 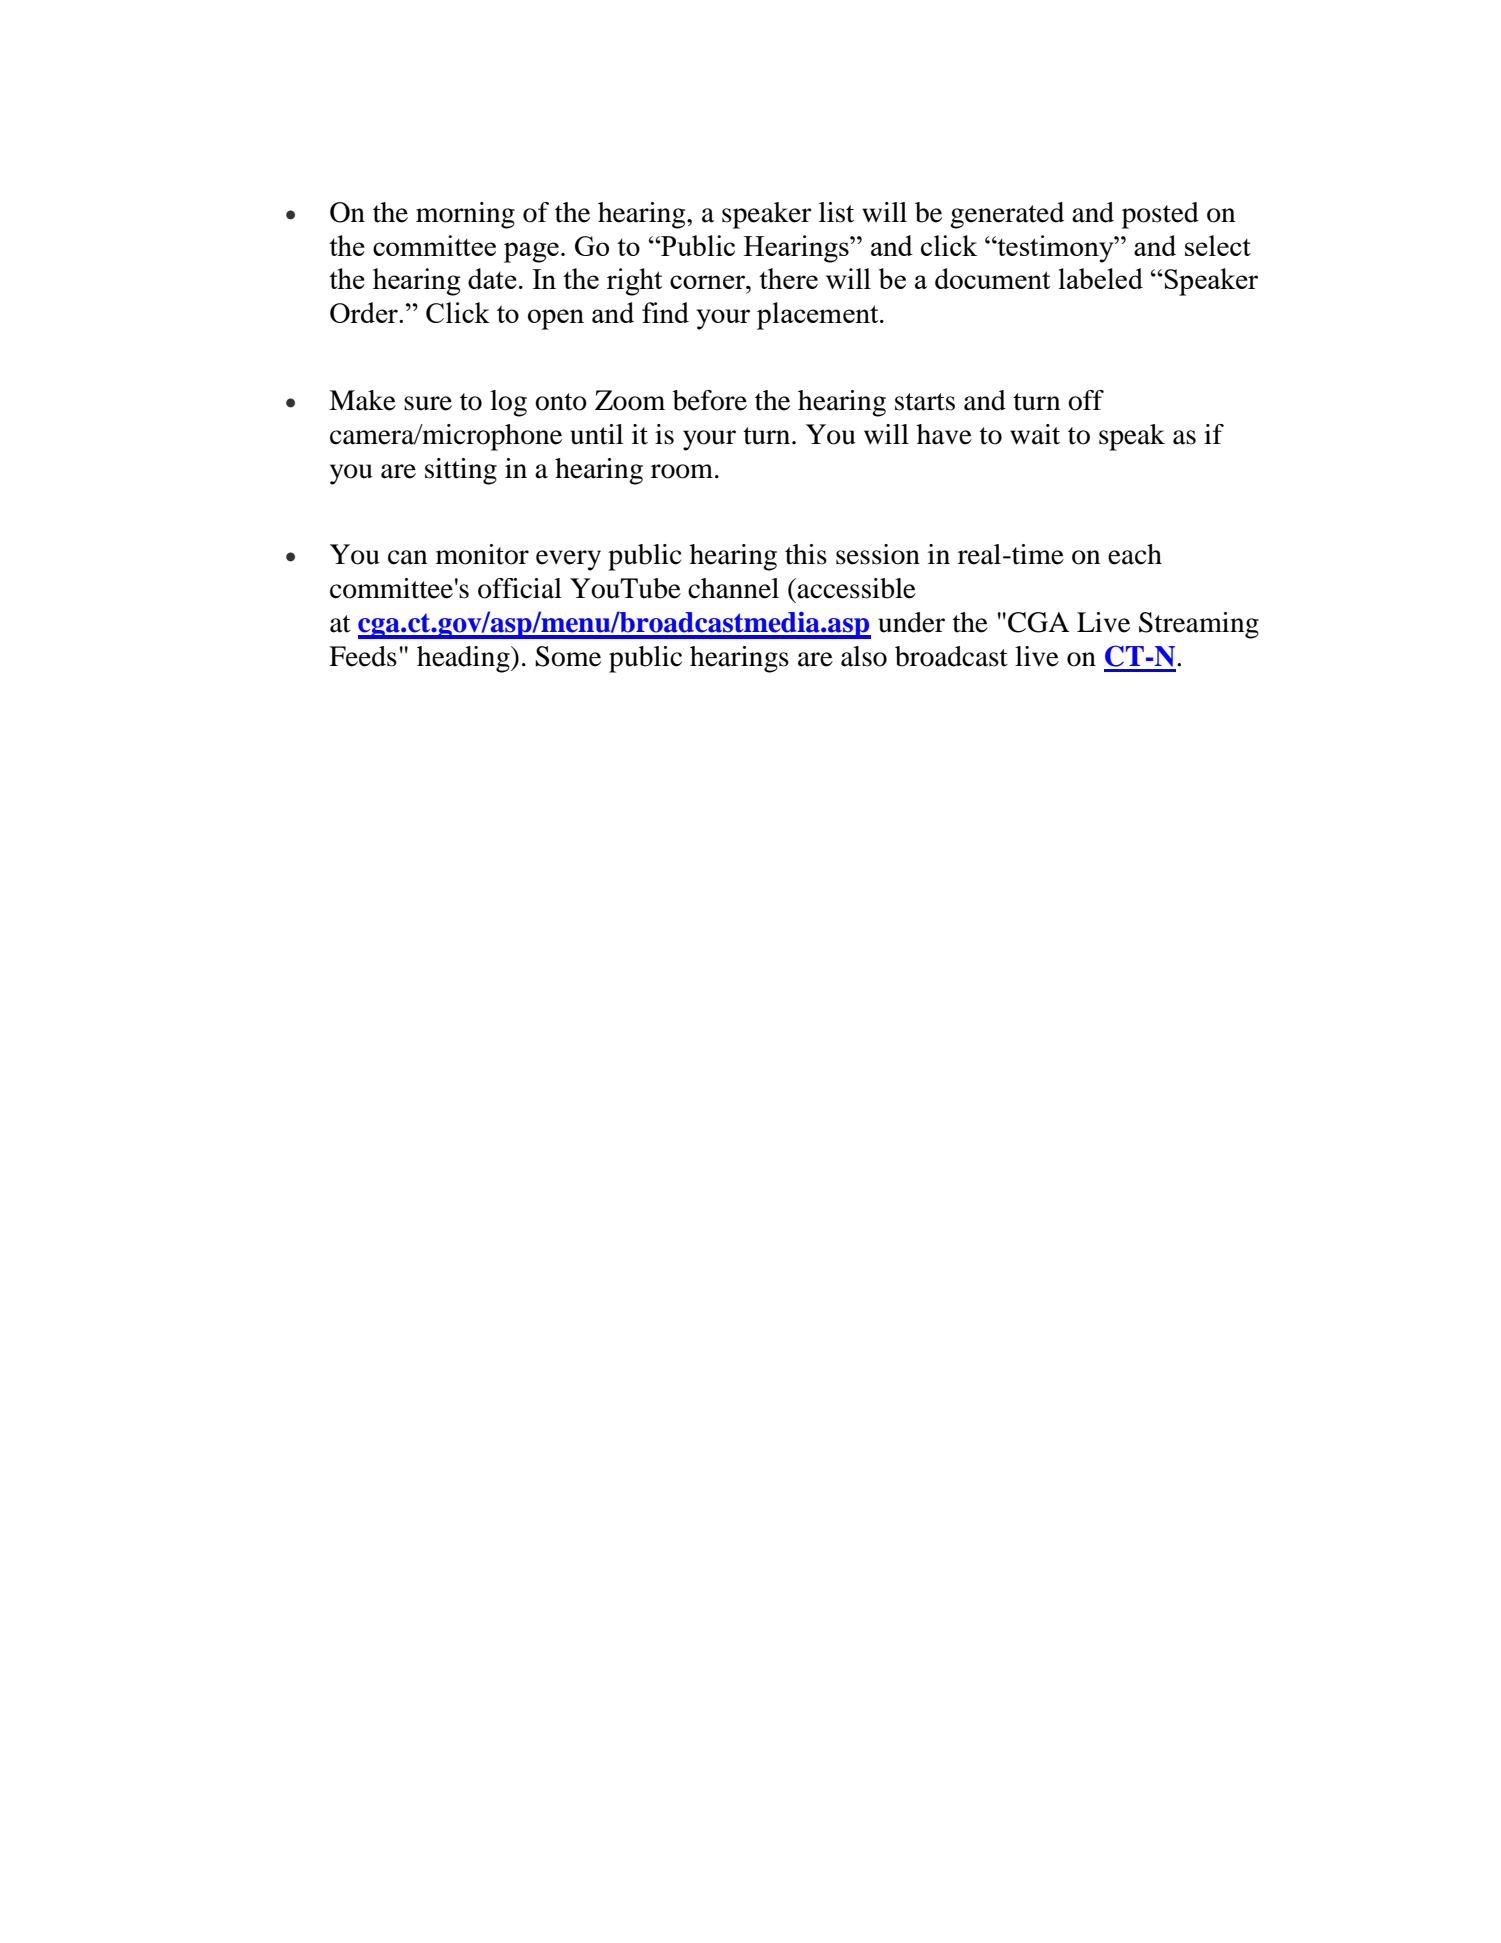 I want to click on sure, so click(x=428, y=403).
